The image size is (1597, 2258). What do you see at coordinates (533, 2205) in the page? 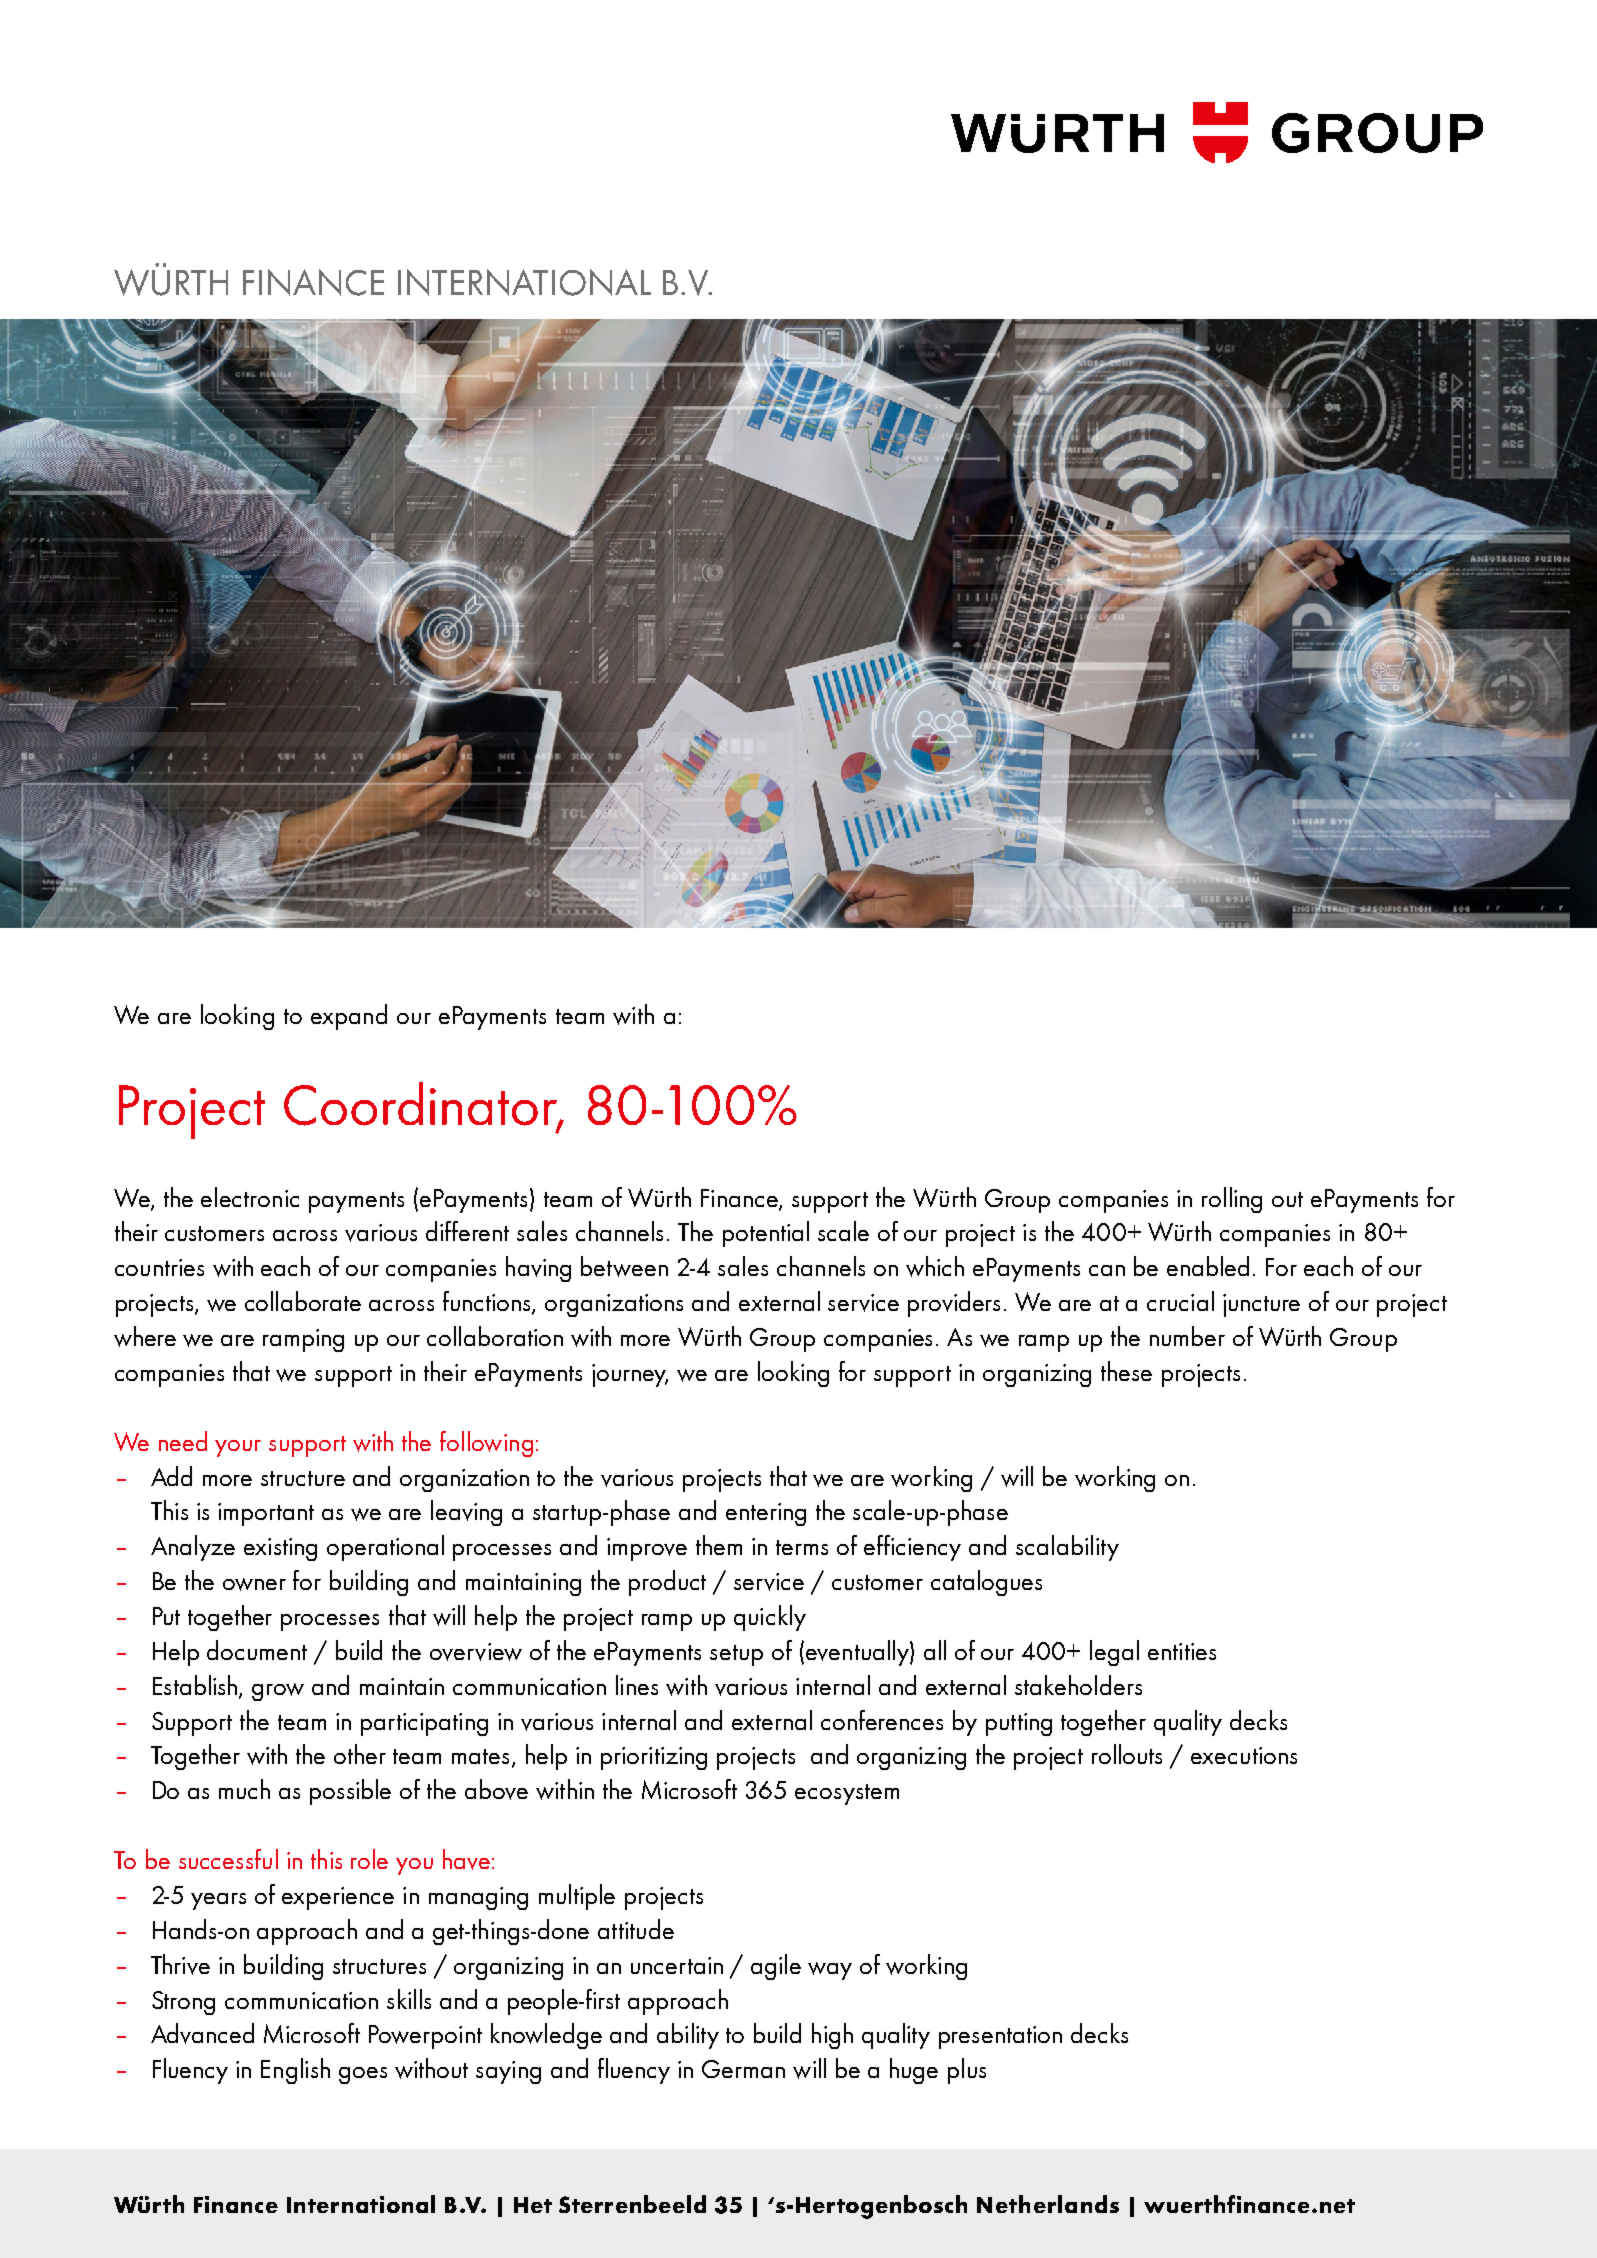
I see `Het` at bounding box center [533, 2205].
